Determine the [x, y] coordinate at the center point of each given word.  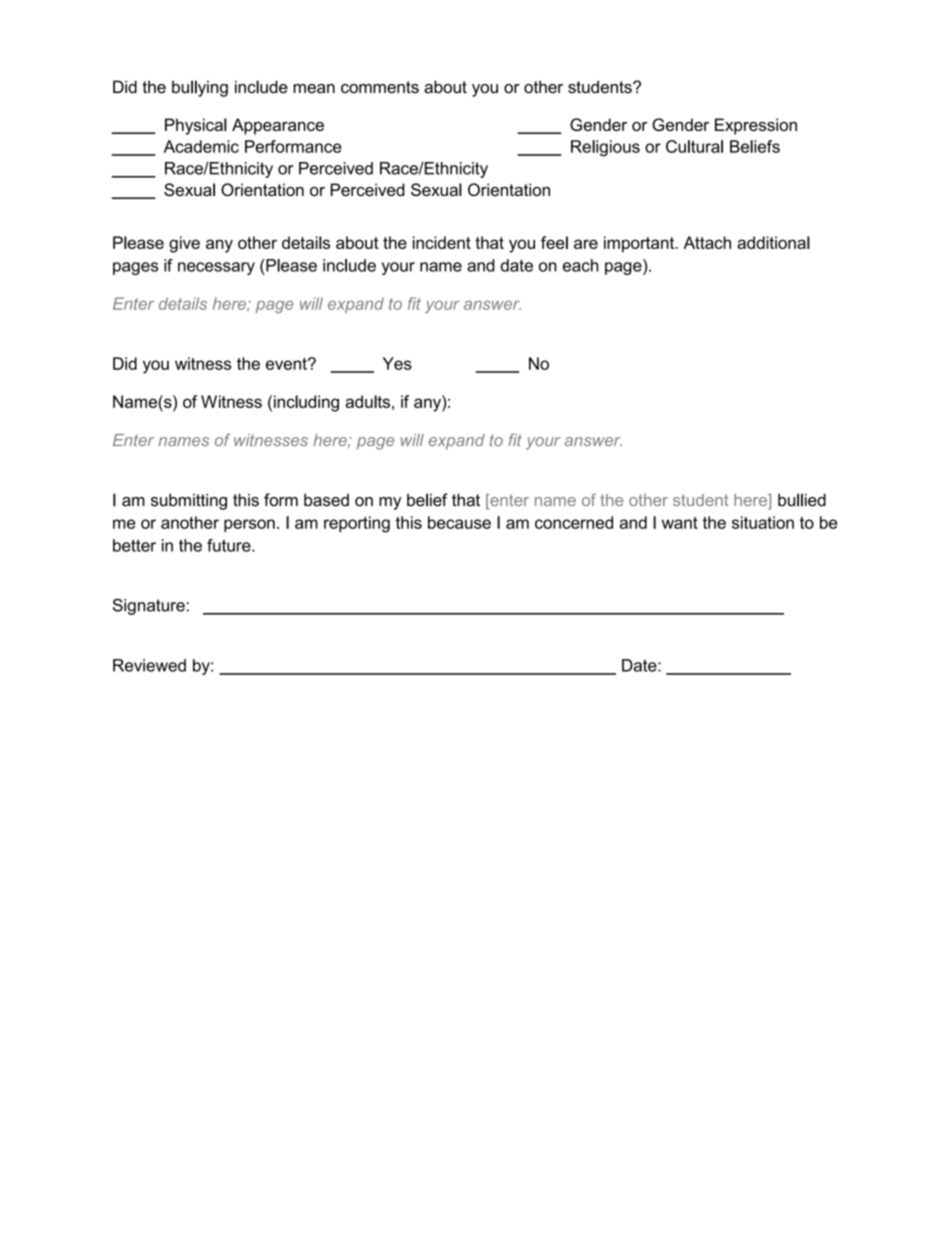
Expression [756, 126]
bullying [200, 88]
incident [442, 242]
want [680, 523]
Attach [707, 242]
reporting [357, 524]
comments [380, 87]
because [459, 522]
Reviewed [149, 665]
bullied [802, 500]
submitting [189, 501]
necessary [216, 268]
